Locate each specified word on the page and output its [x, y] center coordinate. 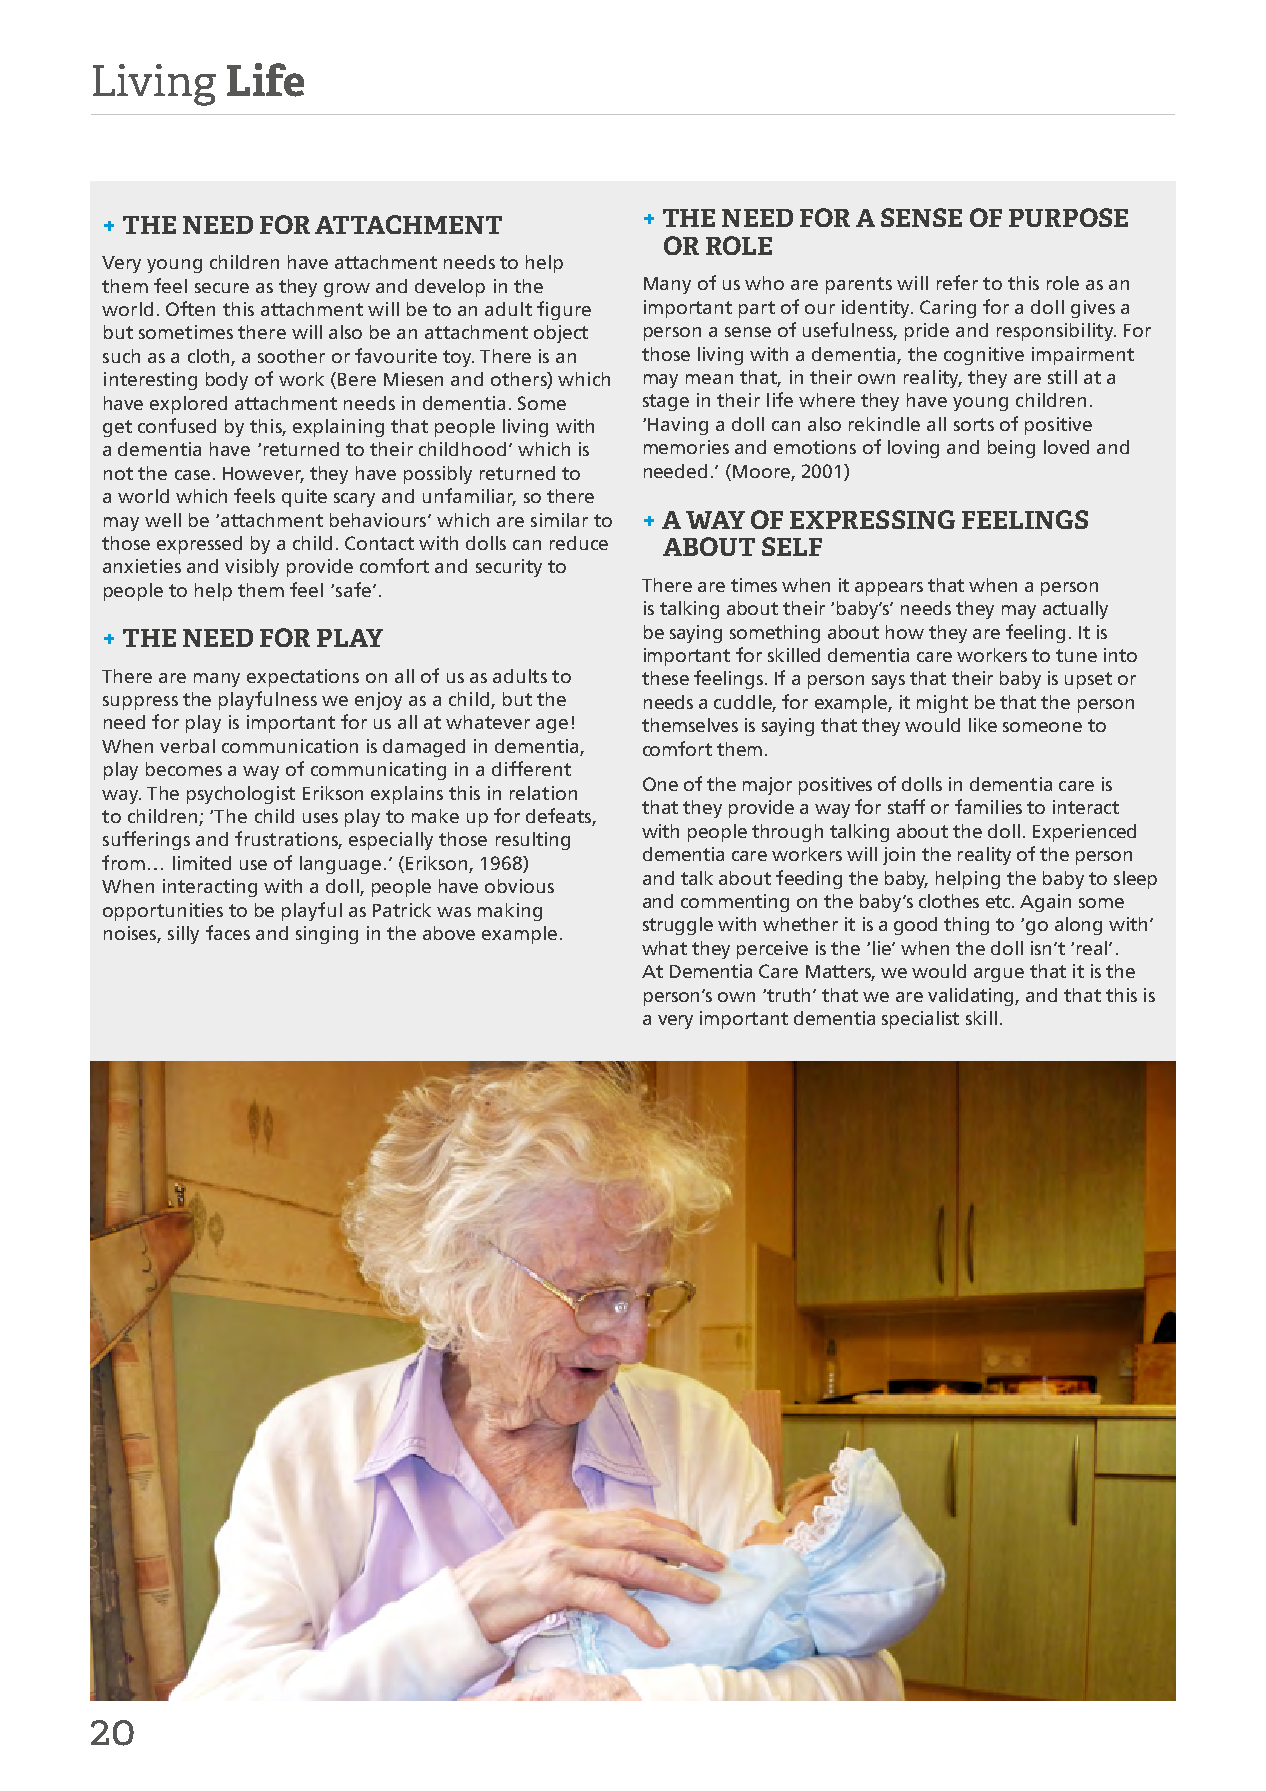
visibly [252, 568]
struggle [678, 926]
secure [222, 288]
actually [1075, 610]
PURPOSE [1068, 217]
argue [999, 975]
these [665, 678]
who [764, 283]
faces [228, 932]
